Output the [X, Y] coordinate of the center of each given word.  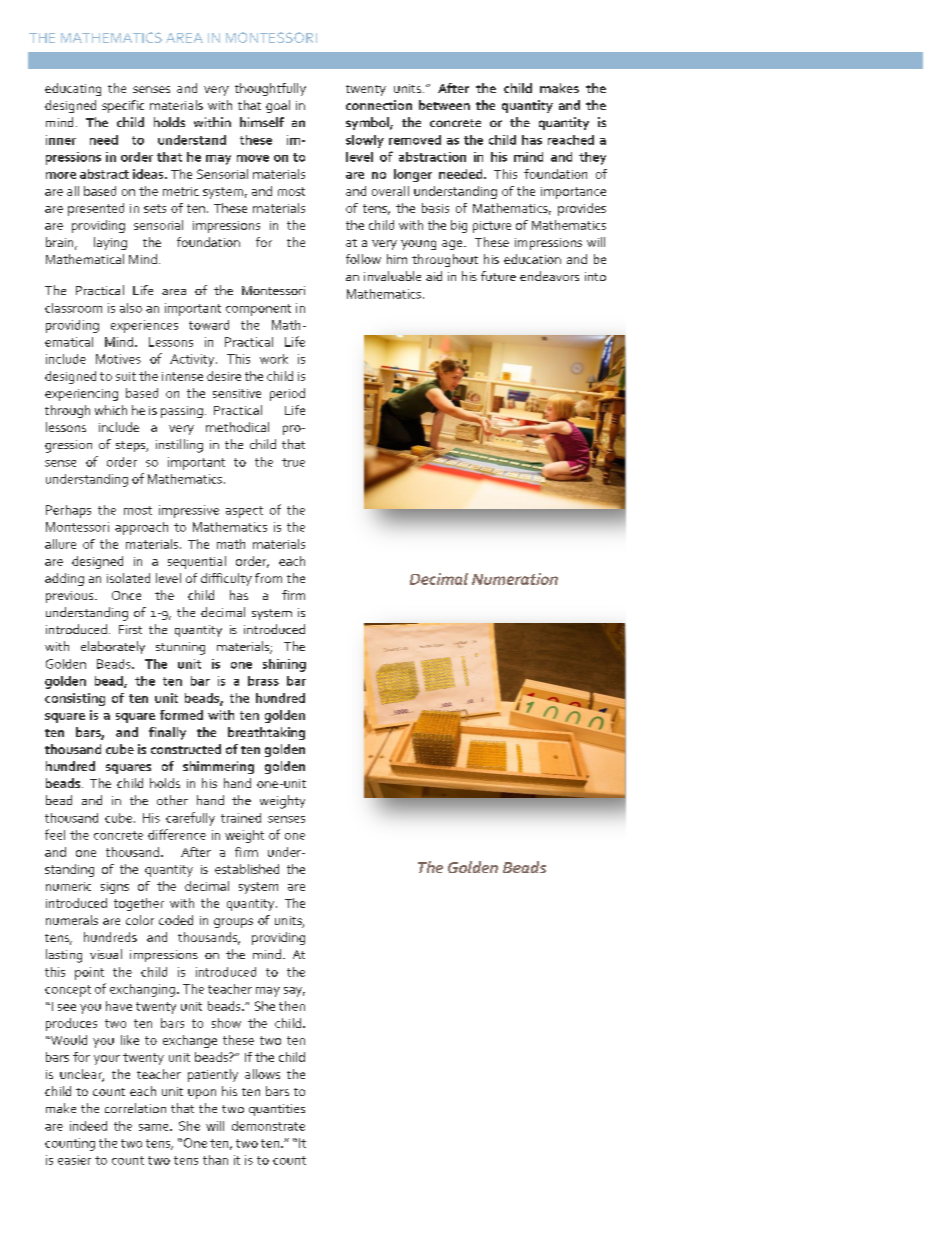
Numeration [515, 579]
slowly [365, 141]
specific [123, 106]
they [592, 158]
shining [284, 665]
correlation [135, 1108]
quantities [277, 1110]
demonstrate [268, 1126]
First [130, 629]
